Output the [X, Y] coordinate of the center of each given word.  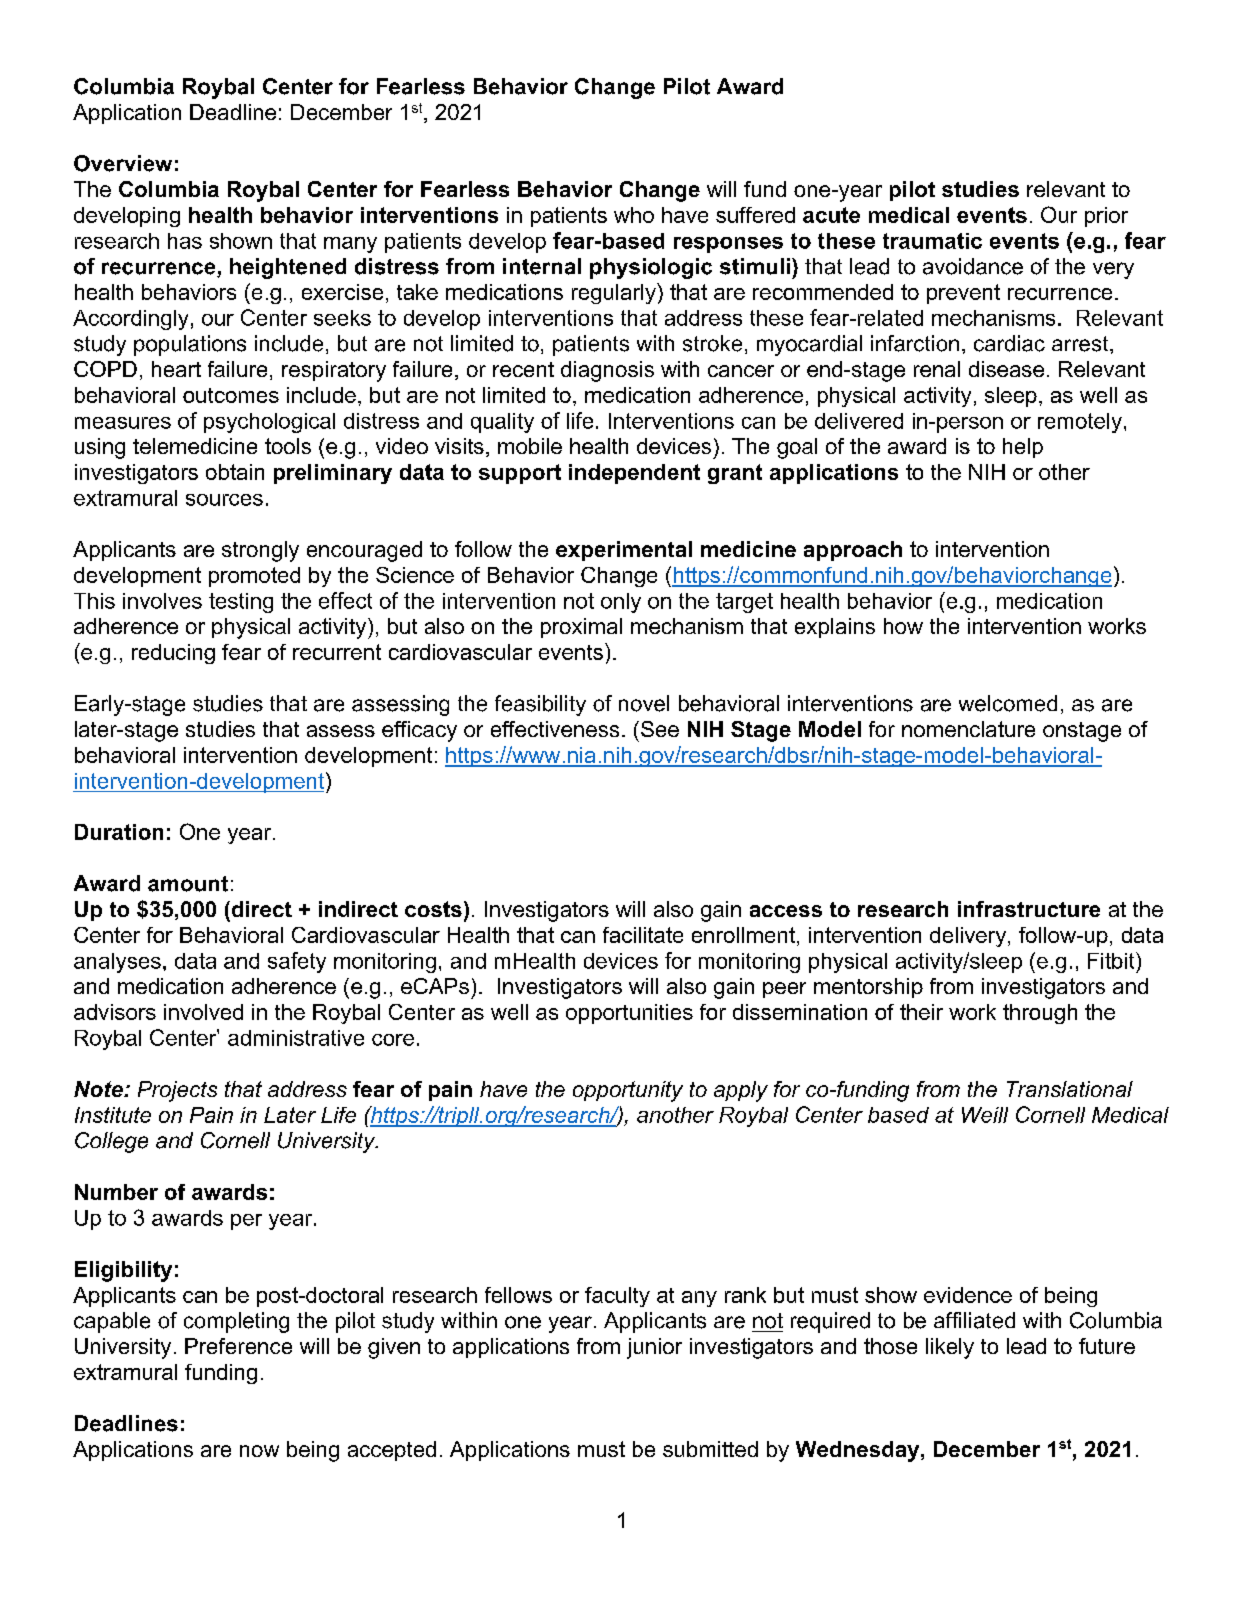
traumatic [932, 241]
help [1023, 448]
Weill [985, 1115]
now [259, 1451]
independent [634, 474]
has [185, 241]
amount [188, 884]
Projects [177, 1091]
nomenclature [968, 729]
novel [644, 703]
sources [224, 500]
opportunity [628, 1091]
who [634, 215]
